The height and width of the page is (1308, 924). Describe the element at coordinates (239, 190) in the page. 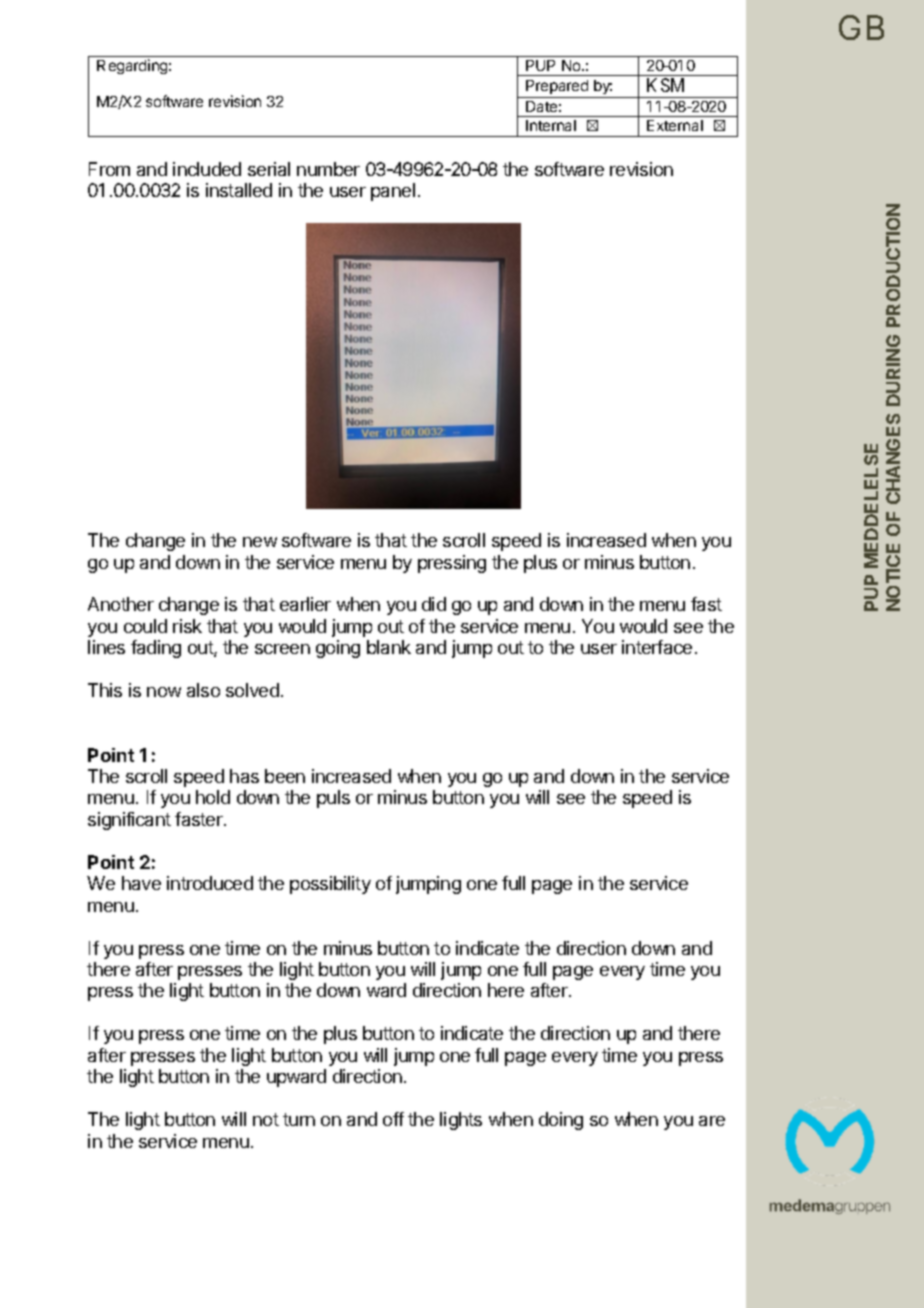

I see `installed` at that location.
